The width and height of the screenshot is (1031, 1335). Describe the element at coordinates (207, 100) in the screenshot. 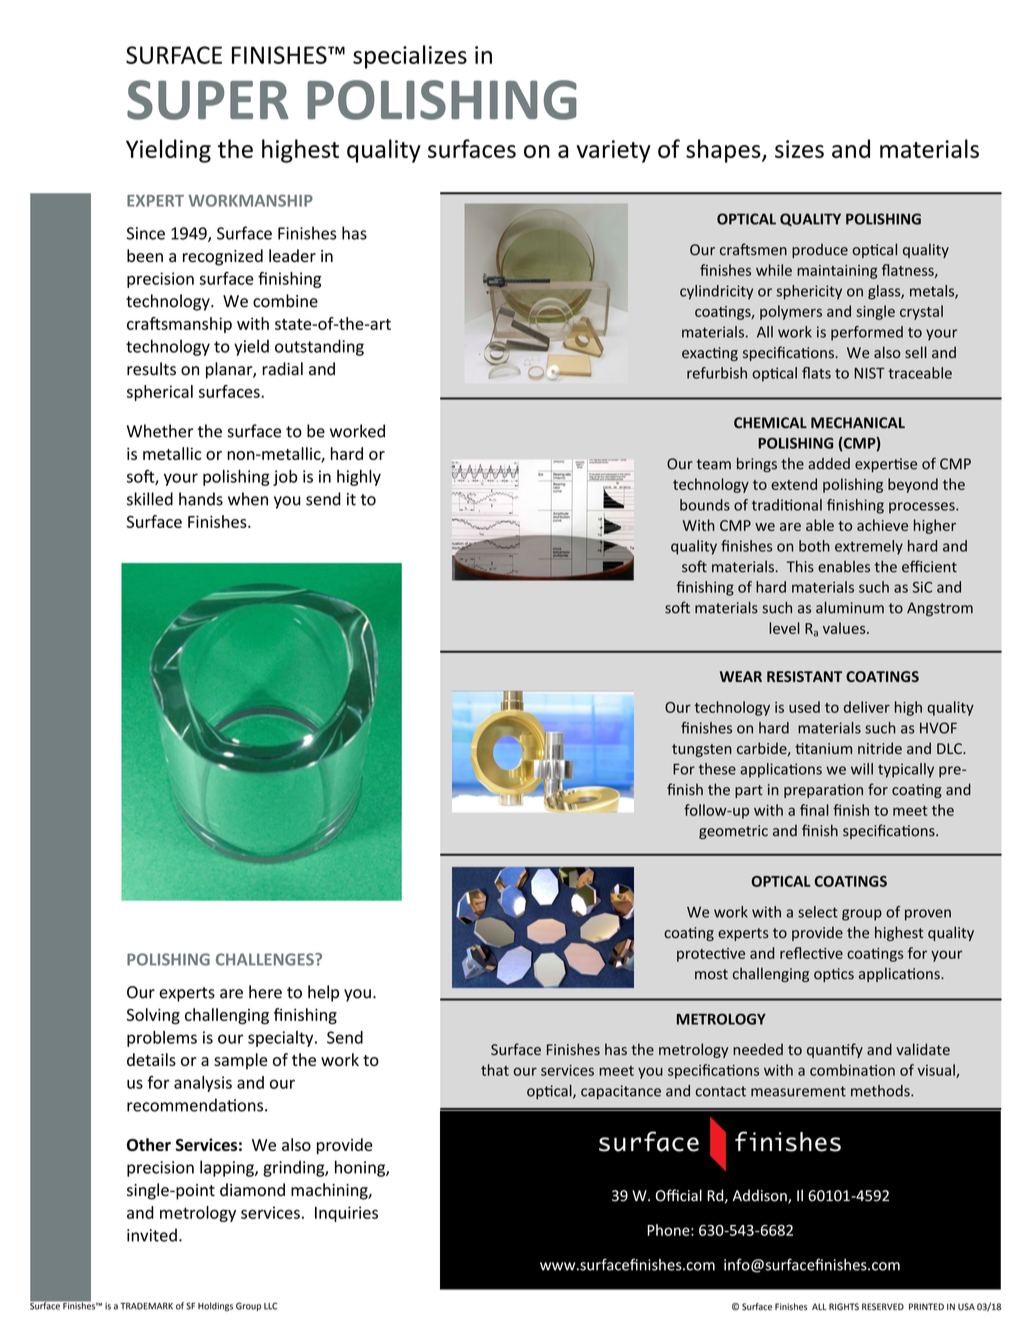

I see `SUPER` at that location.
